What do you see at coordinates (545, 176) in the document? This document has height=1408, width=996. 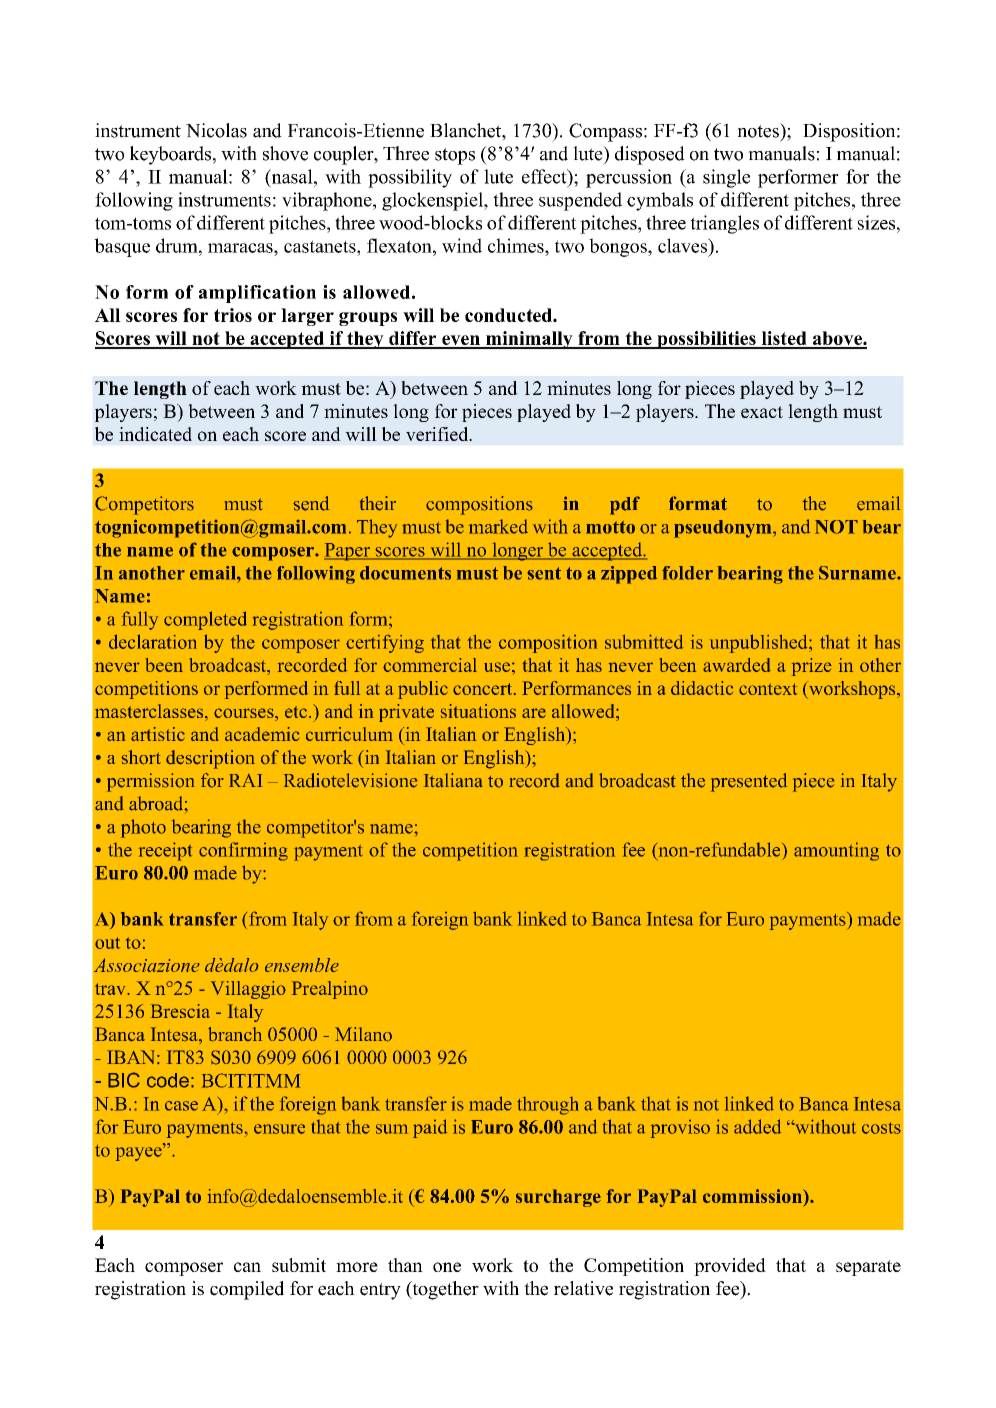 I see `effect` at bounding box center [545, 176].
